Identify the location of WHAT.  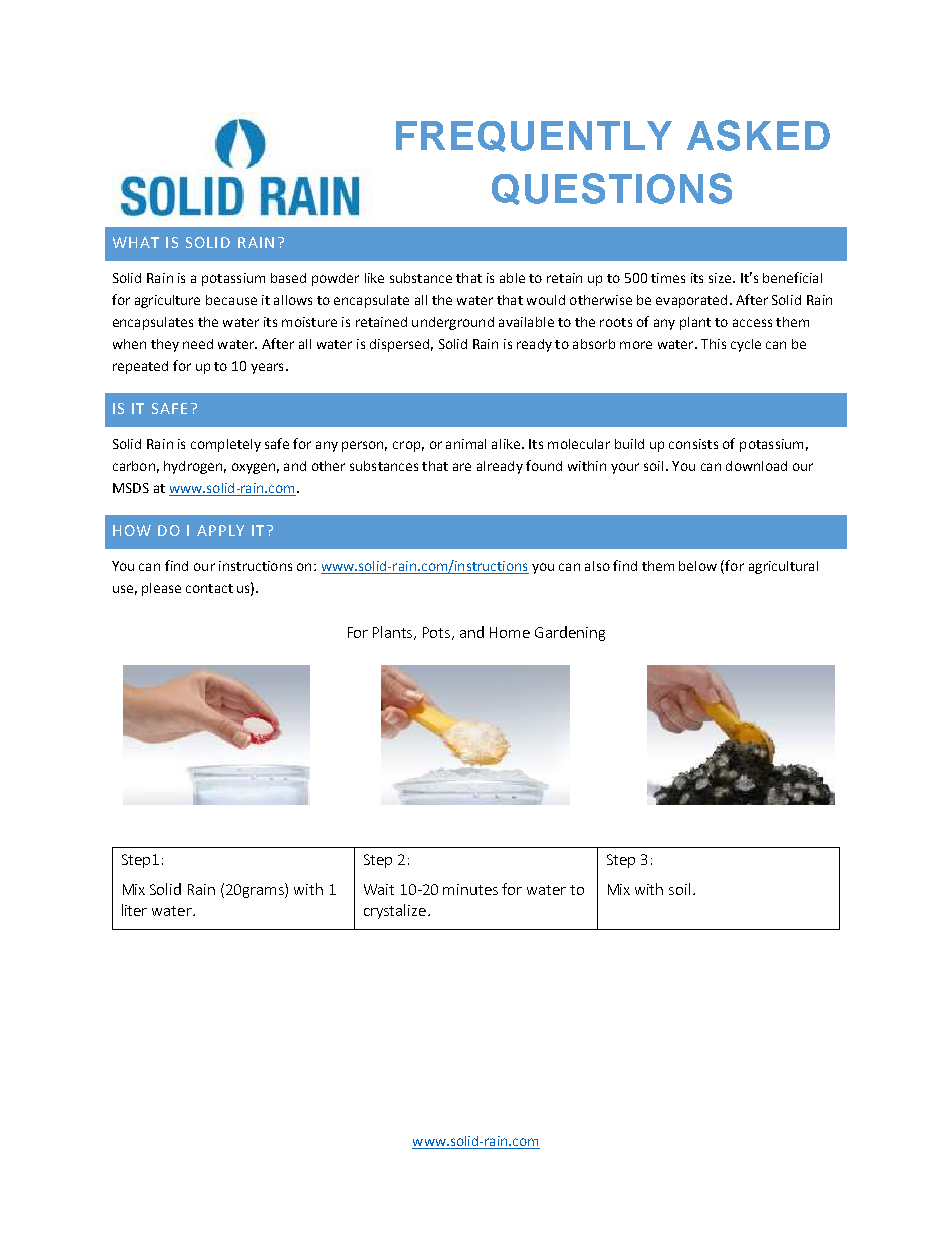
(136, 242).
